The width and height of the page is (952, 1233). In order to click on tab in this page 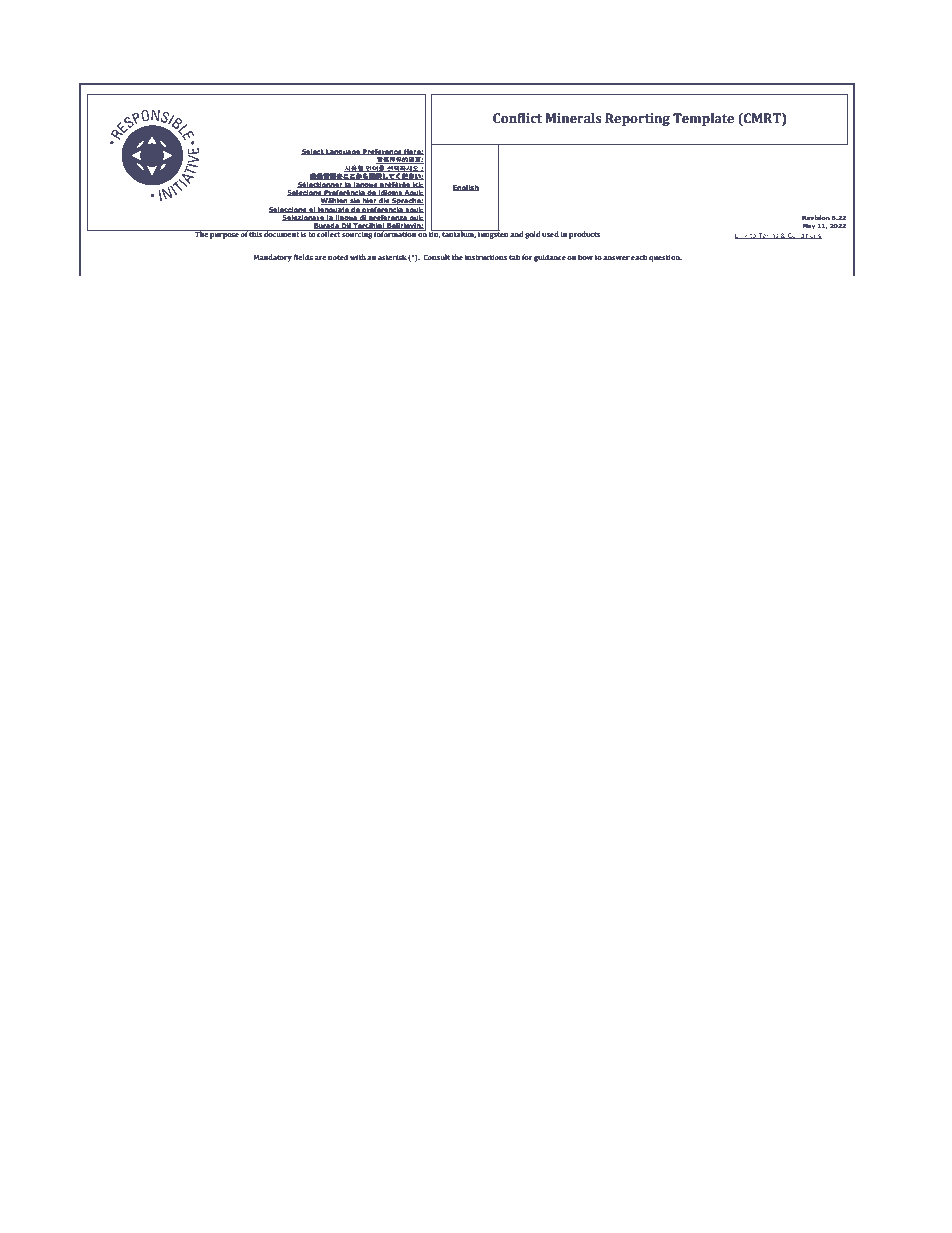, I will do `click(515, 257)`.
